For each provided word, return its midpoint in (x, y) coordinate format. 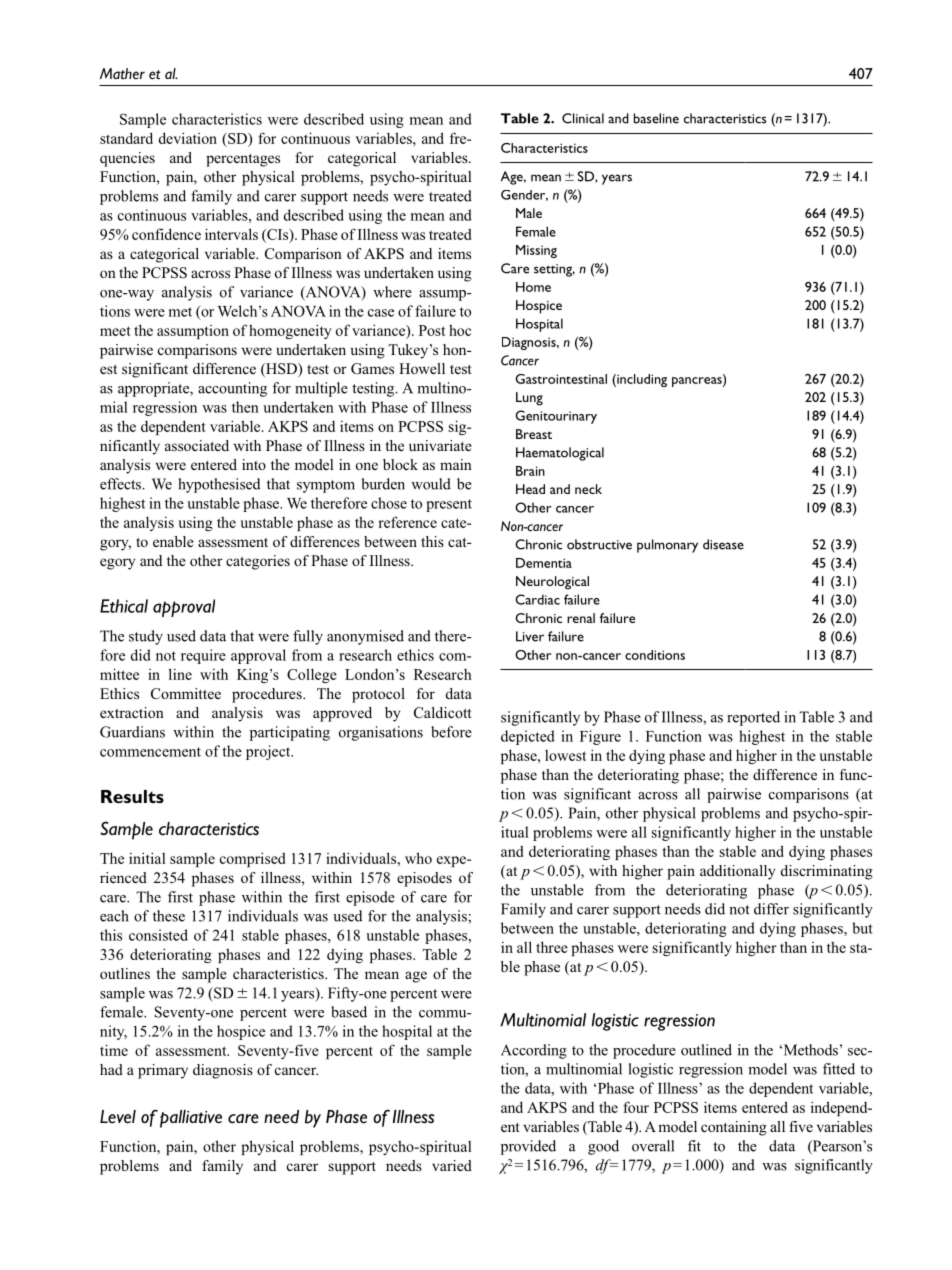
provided (528, 1147)
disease (723, 544)
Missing (536, 251)
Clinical (583, 118)
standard (126, 138)
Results (132, 796)
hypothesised (219, 485)
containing (734, 1128)
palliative (191, 1119)
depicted (528, 737)
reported (753, 718)
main (456, 464)
